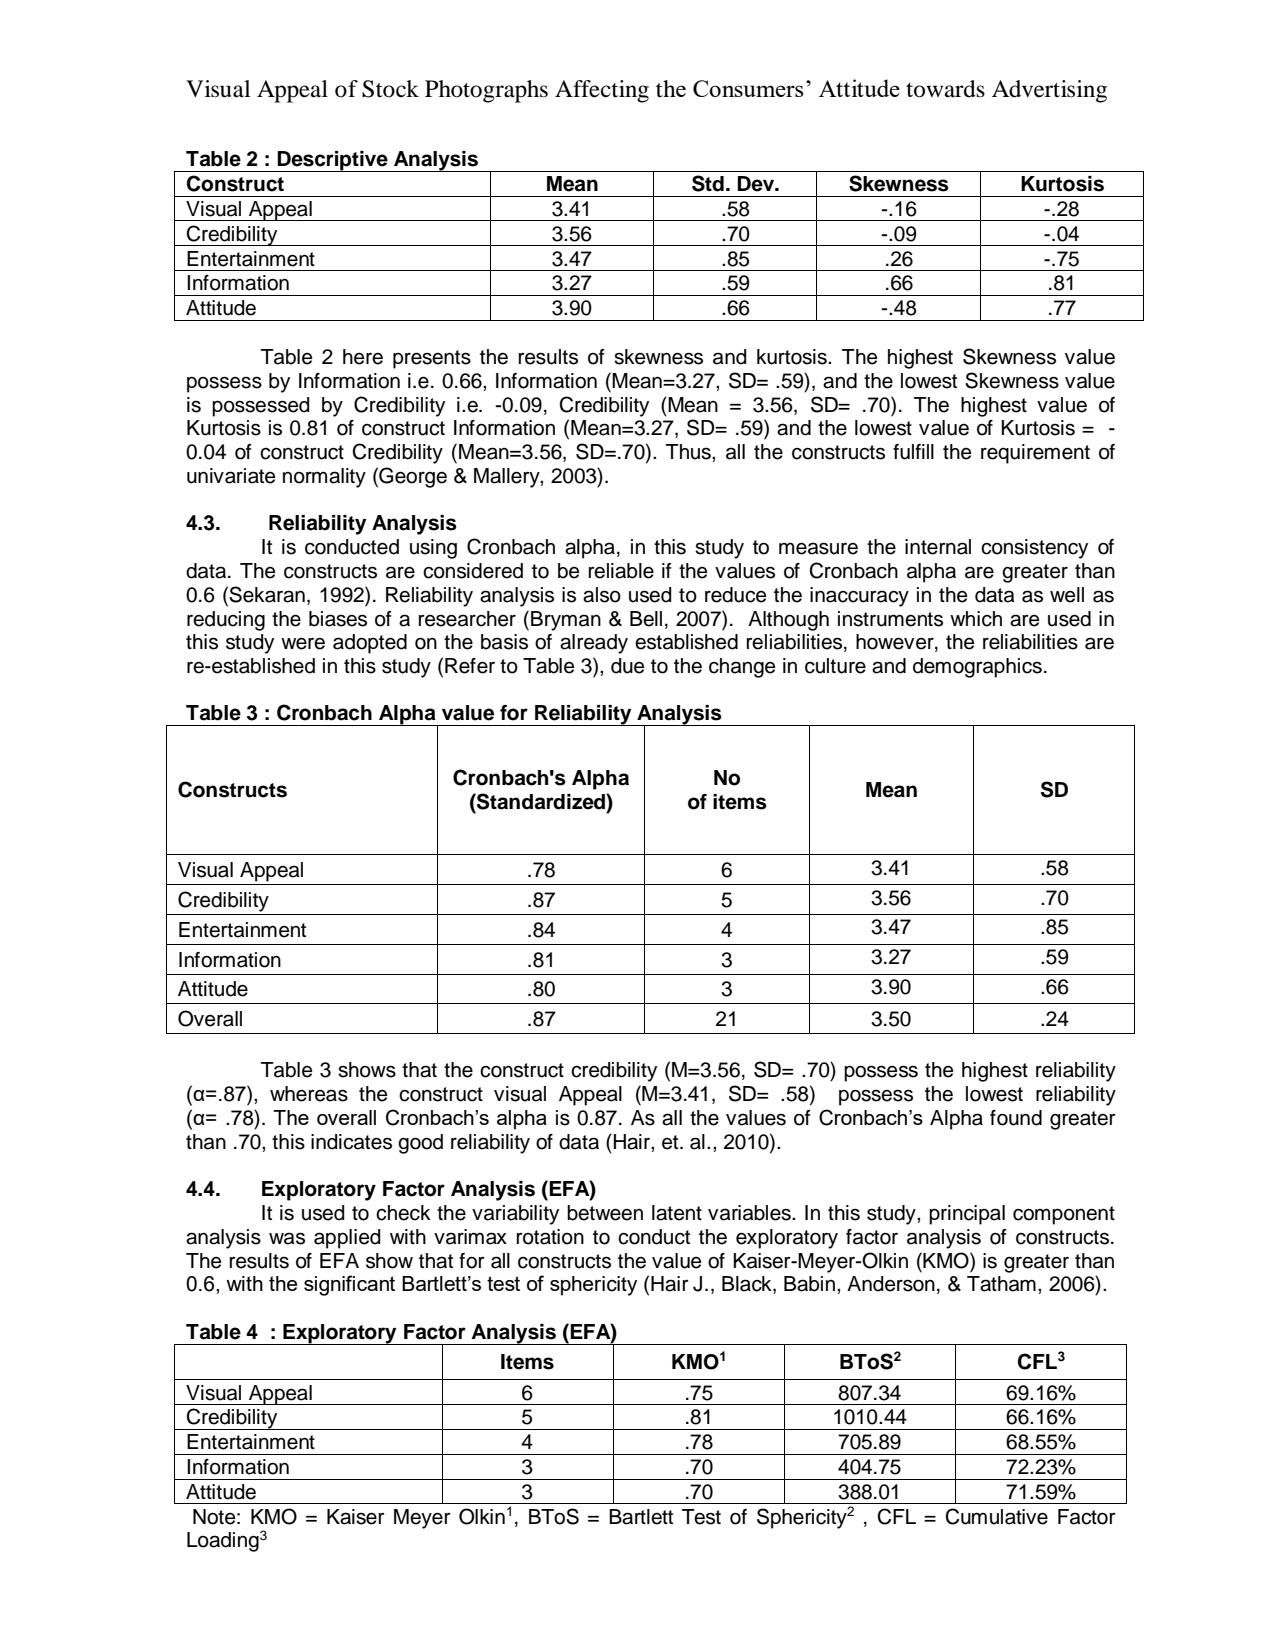 The height and width of the page is (1638, 1266). Describe the element at coordinates (602, 91) in the page. I see `Affecting` at that location.
